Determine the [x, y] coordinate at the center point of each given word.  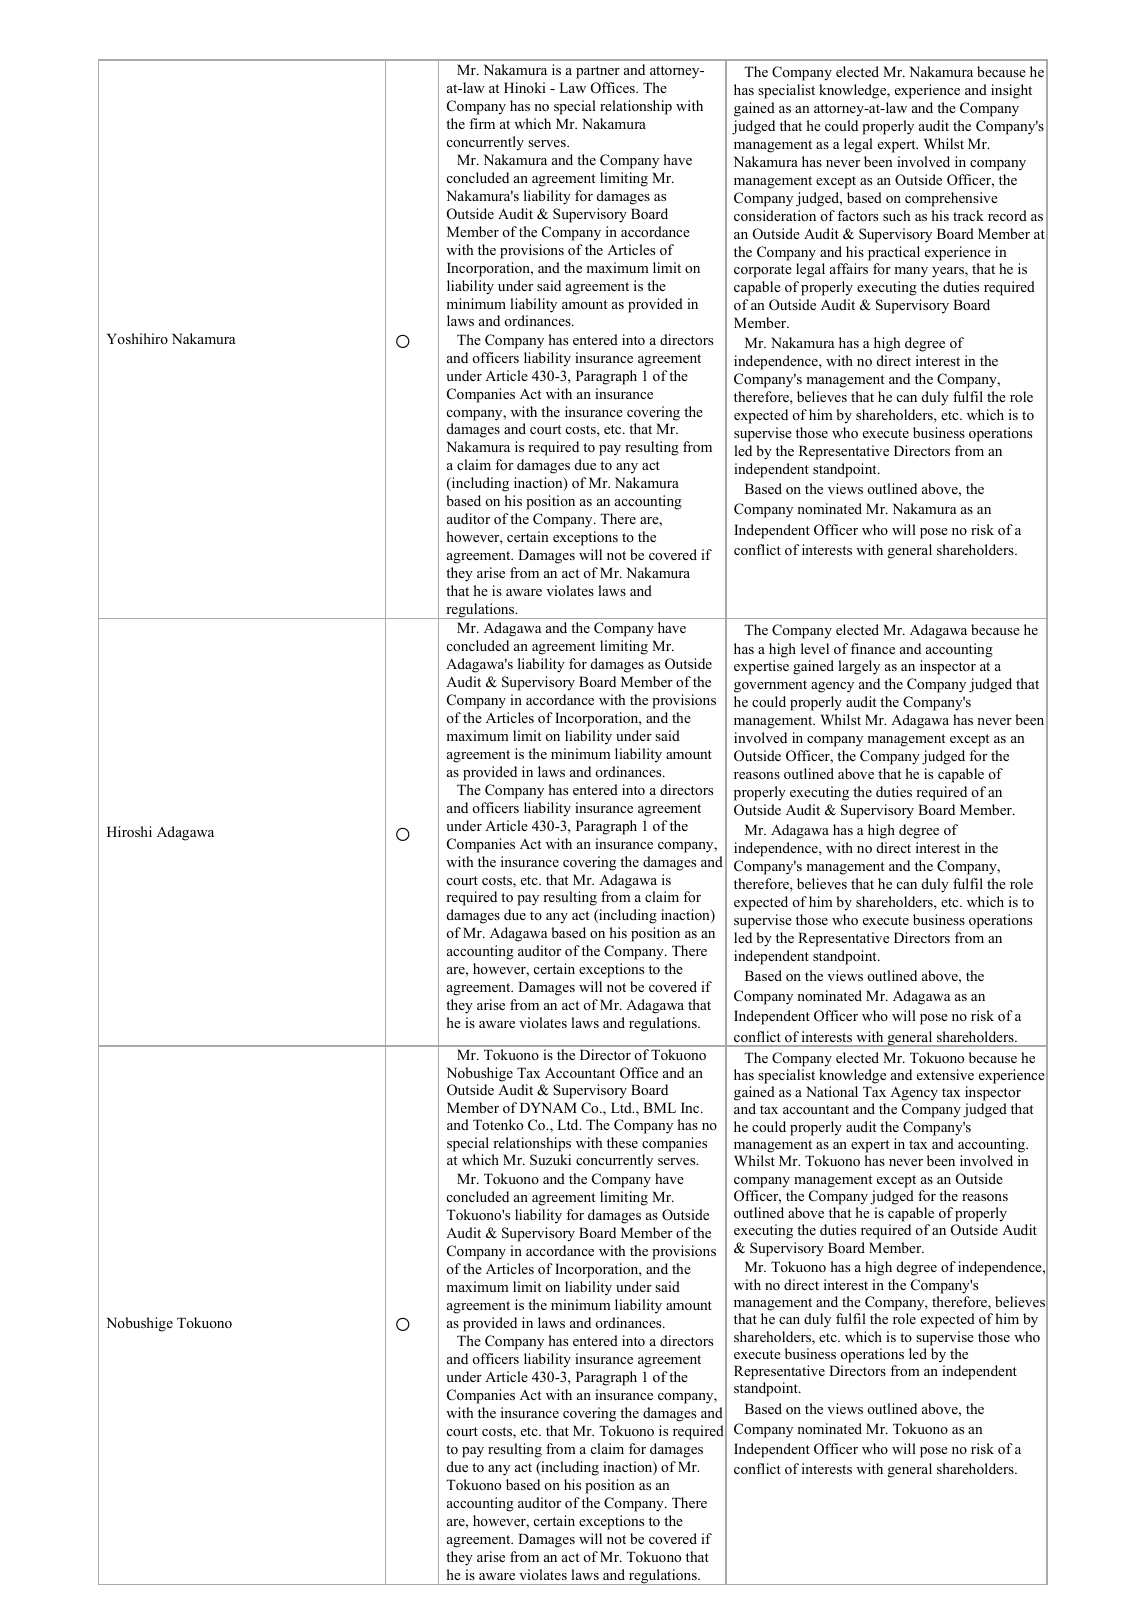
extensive [945, 1074]
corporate [763, 271]
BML [659, 1107]
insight [1011, 91]
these [622, 1142]
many [911, 272]
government [770, 686]
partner [598, 72]
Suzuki [550, 1160]
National [832, 1091]
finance [873, 648]
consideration [775, 215]
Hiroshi [129, 831]
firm [482, 123]
